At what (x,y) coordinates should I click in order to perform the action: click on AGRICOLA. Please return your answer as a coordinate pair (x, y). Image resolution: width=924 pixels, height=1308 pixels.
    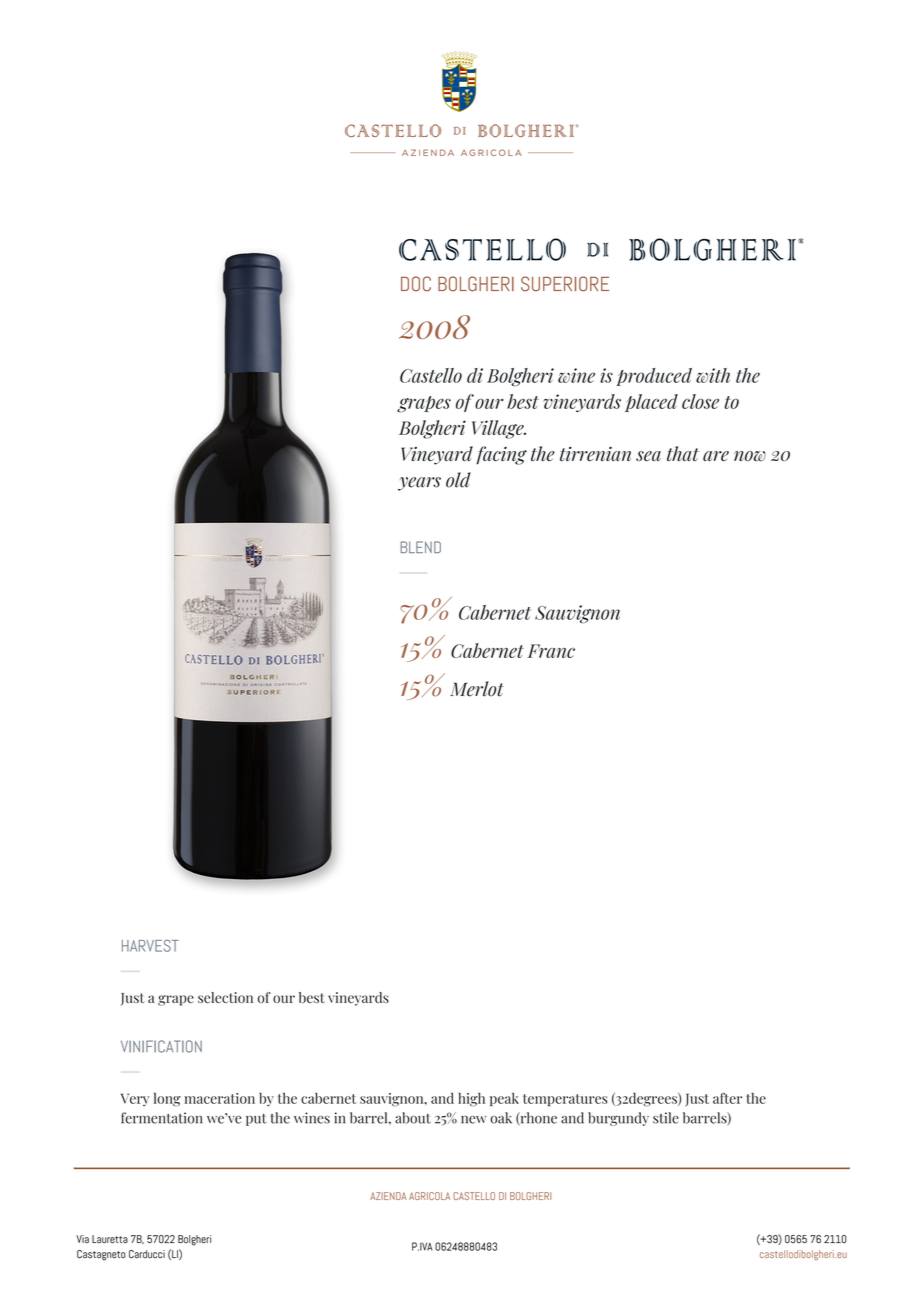
    Looking at the image, I should click on (429, 1196).
